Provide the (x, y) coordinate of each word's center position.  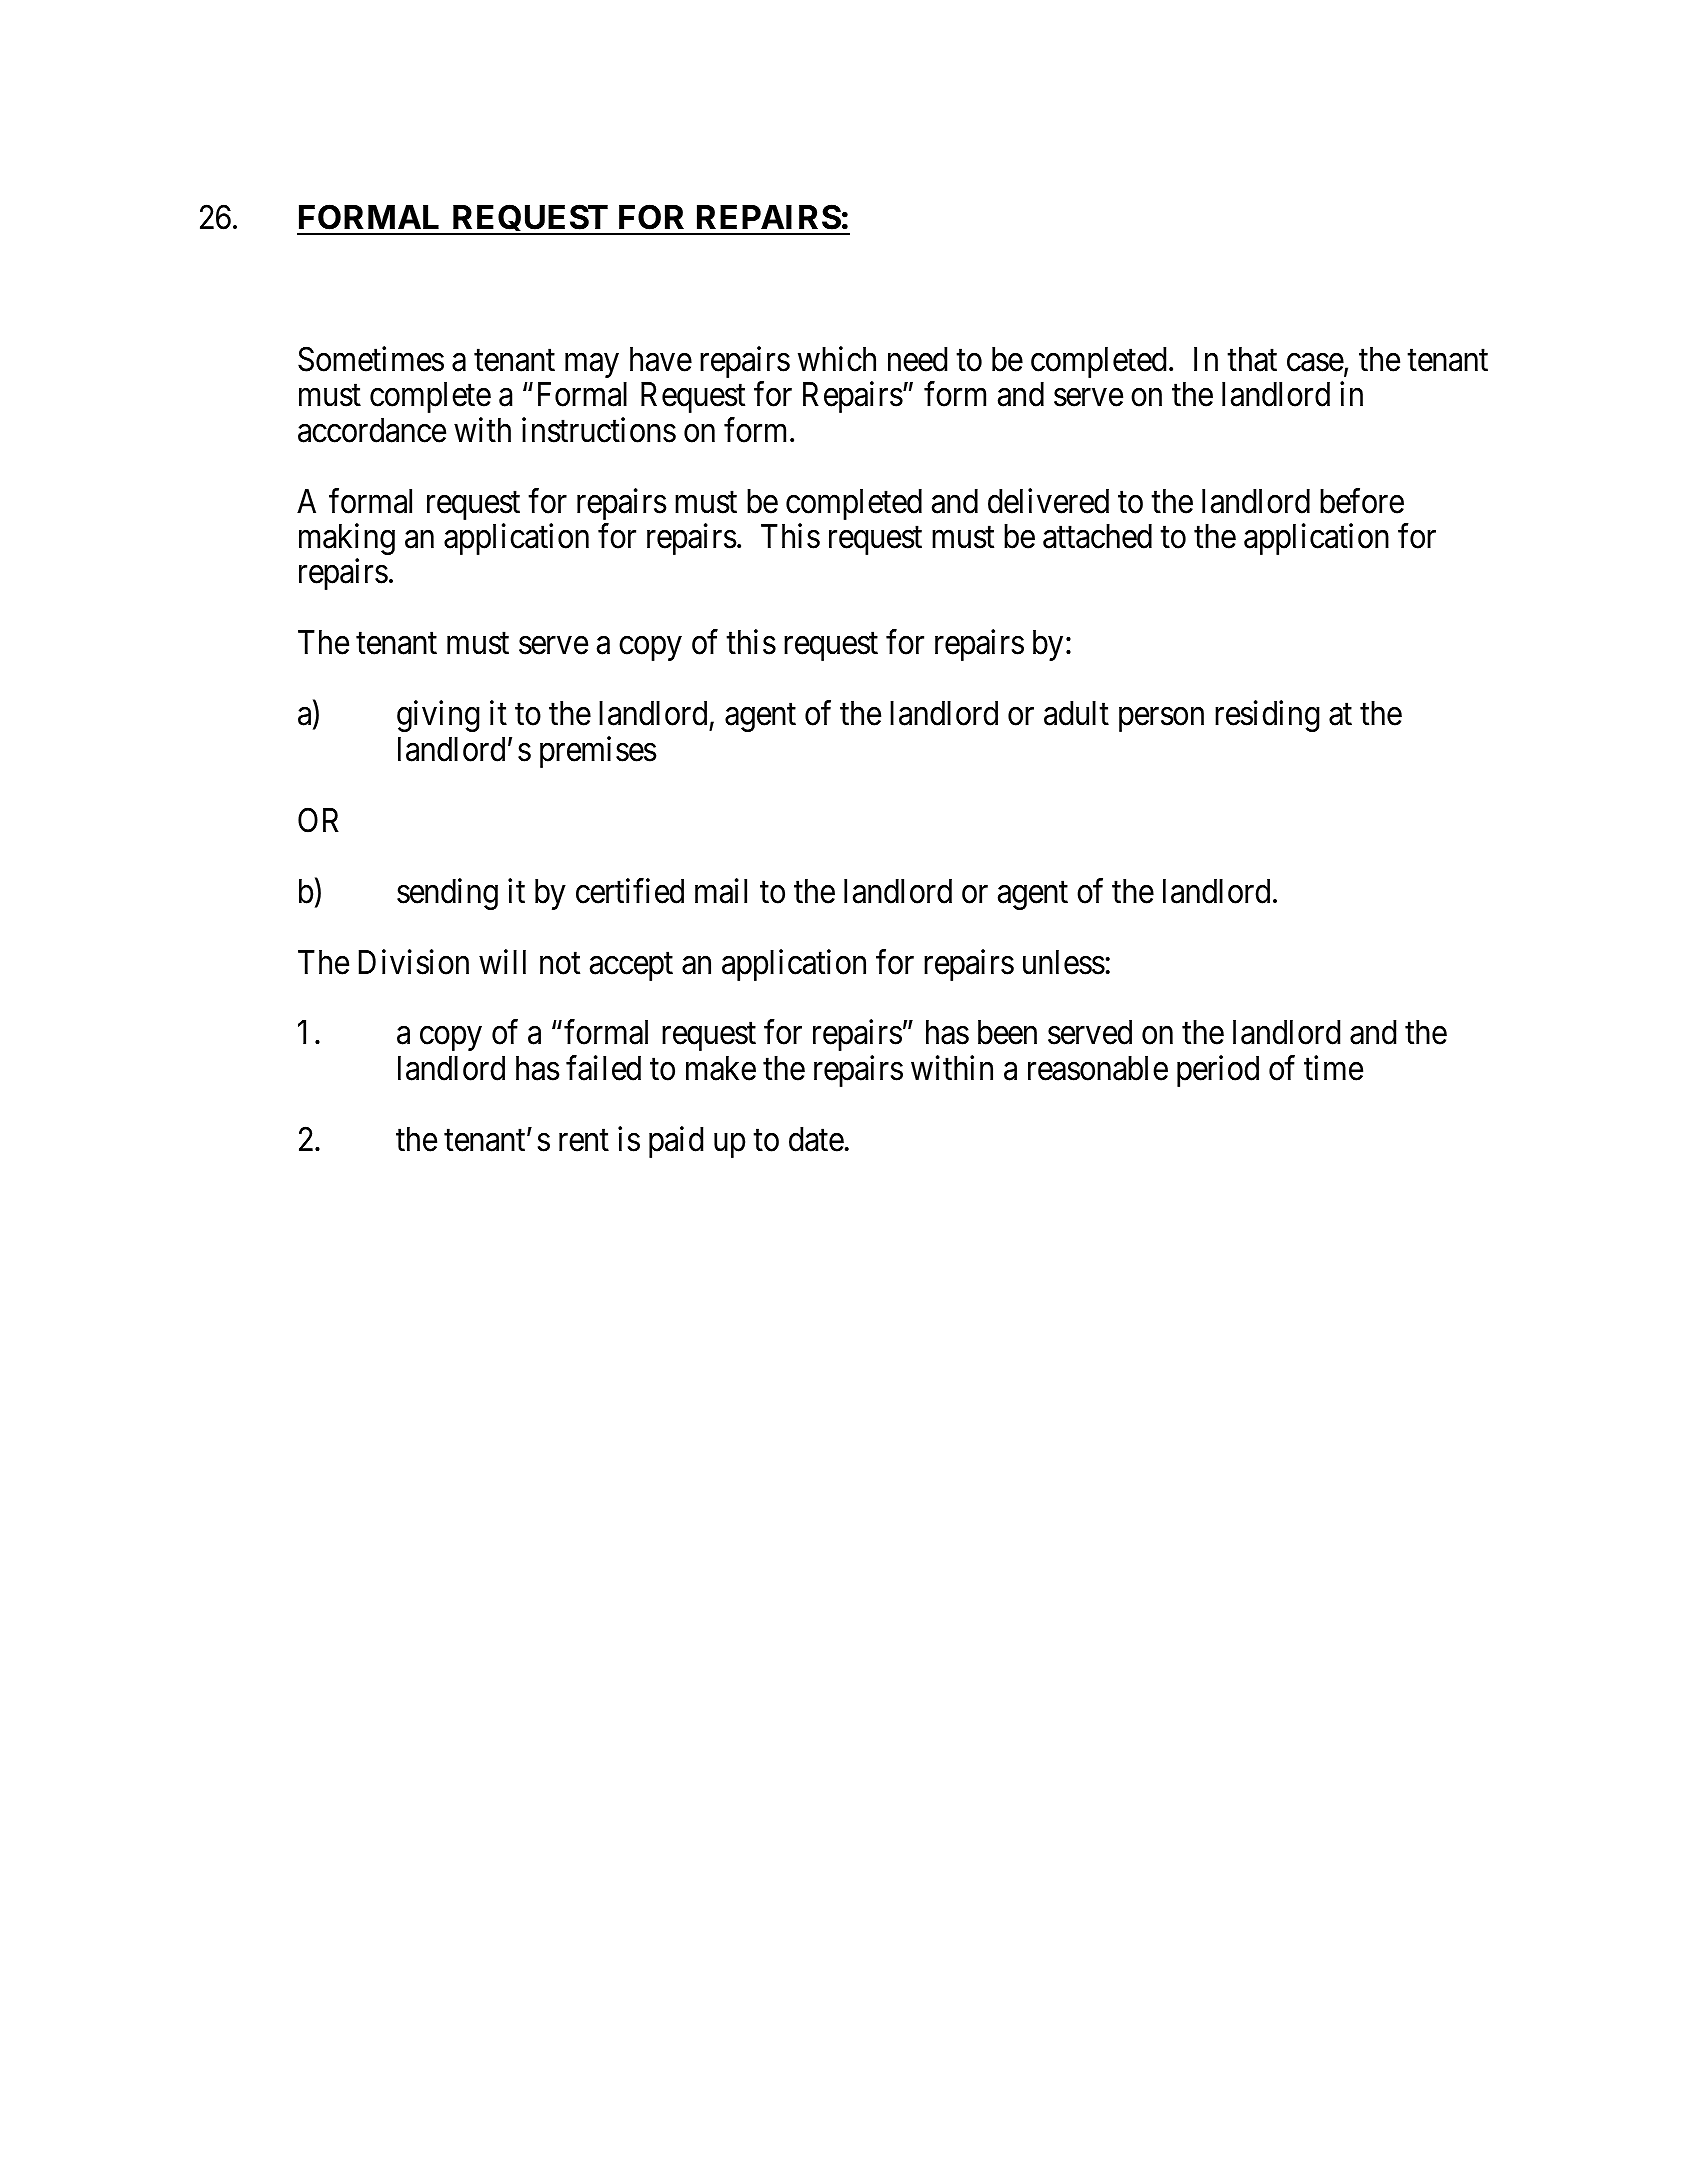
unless (1064, 962)
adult (1076, 713)
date (816, 1139)
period (1218, 1071)
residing (1267, 716)
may (592, 366)
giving (438, 716)
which (837, 359)
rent (584, 1141)
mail (721, 891)
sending (447, 894)
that (1252, 359)
